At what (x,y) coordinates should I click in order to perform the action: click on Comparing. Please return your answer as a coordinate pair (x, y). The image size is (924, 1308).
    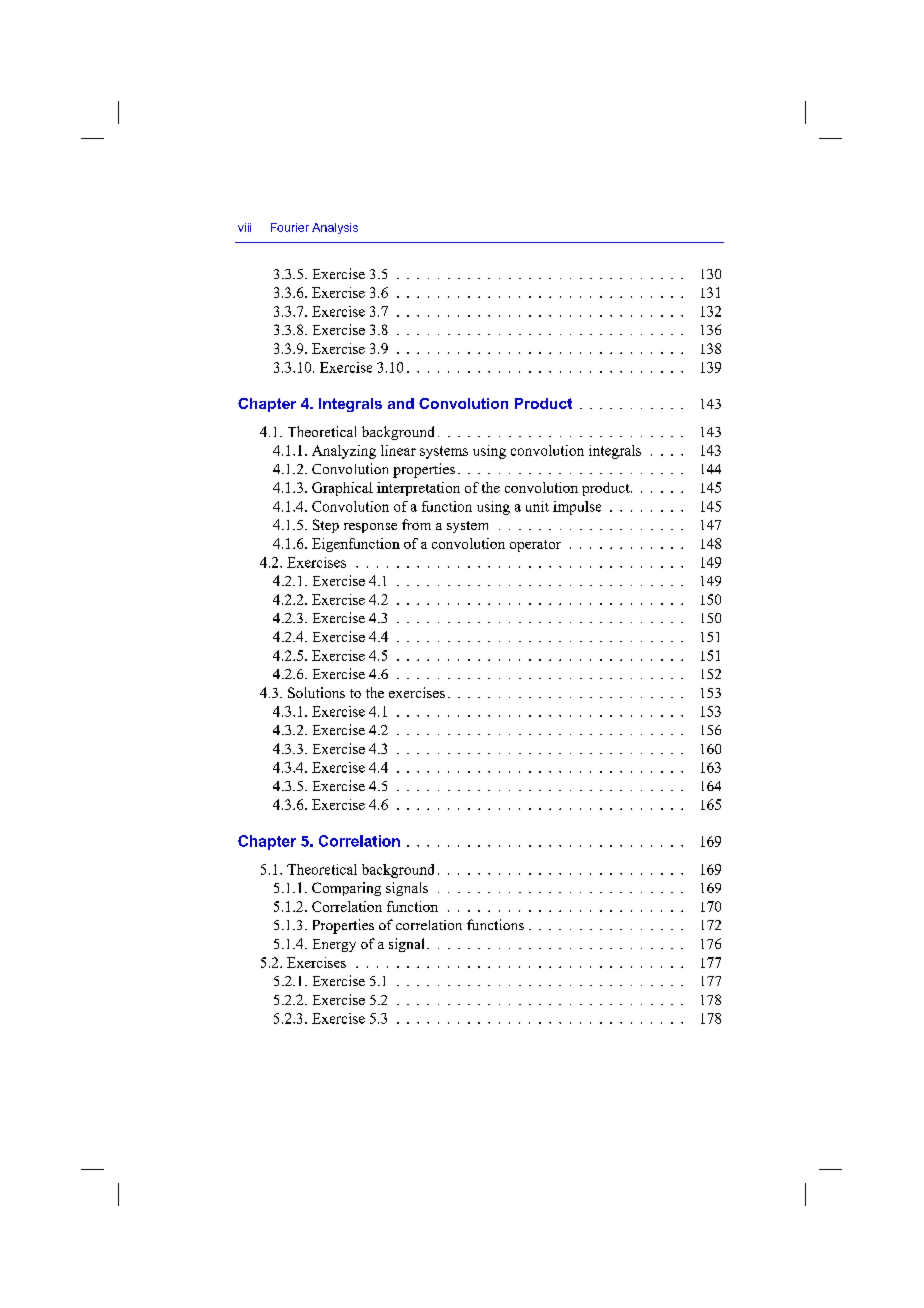
    Looking at the image, I should click on (346, 889).
